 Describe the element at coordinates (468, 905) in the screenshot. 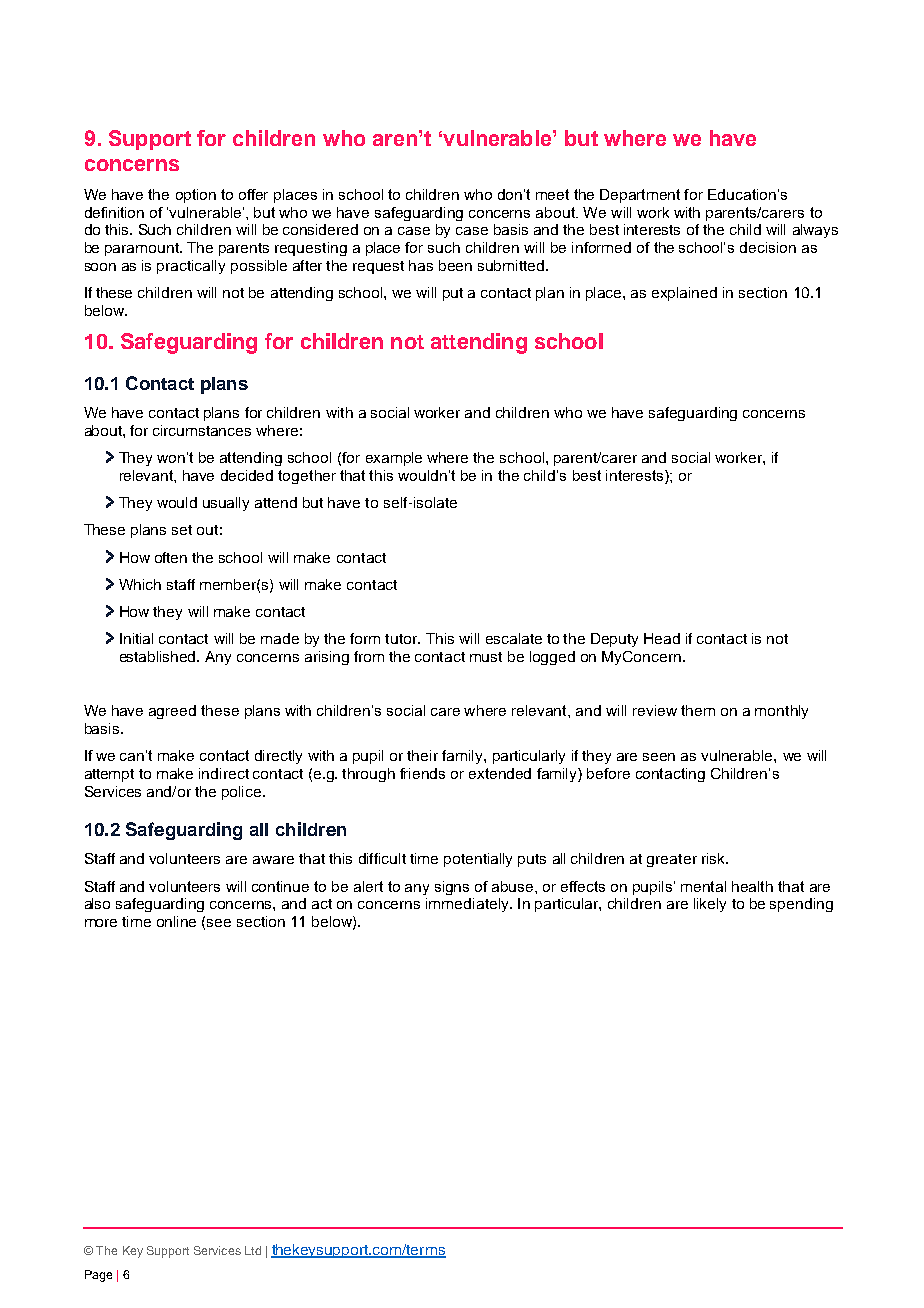

I see `immediately` at that location.
